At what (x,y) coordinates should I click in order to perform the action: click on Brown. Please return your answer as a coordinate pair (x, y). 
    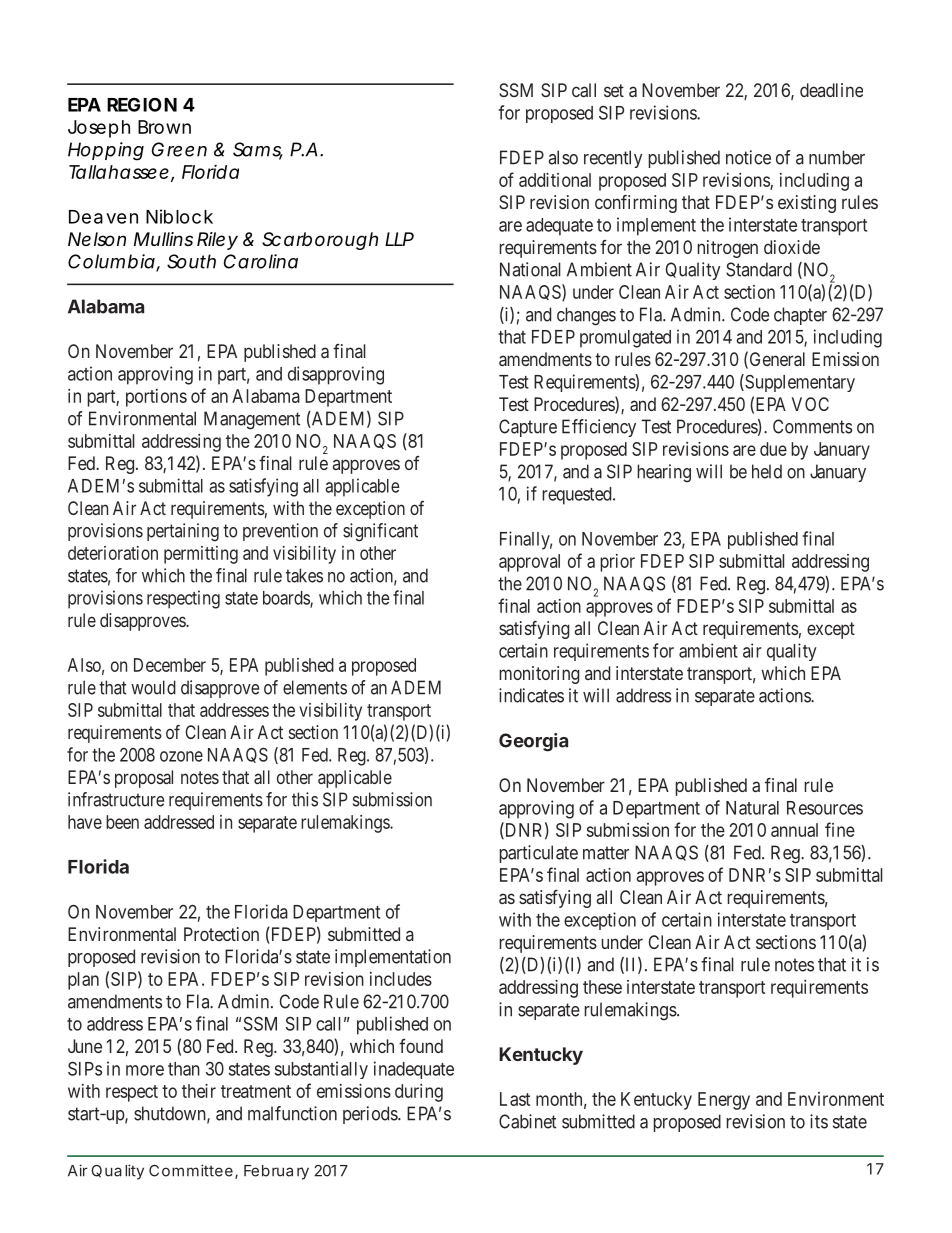
    Looking at the image, I should click on (164, 127).
